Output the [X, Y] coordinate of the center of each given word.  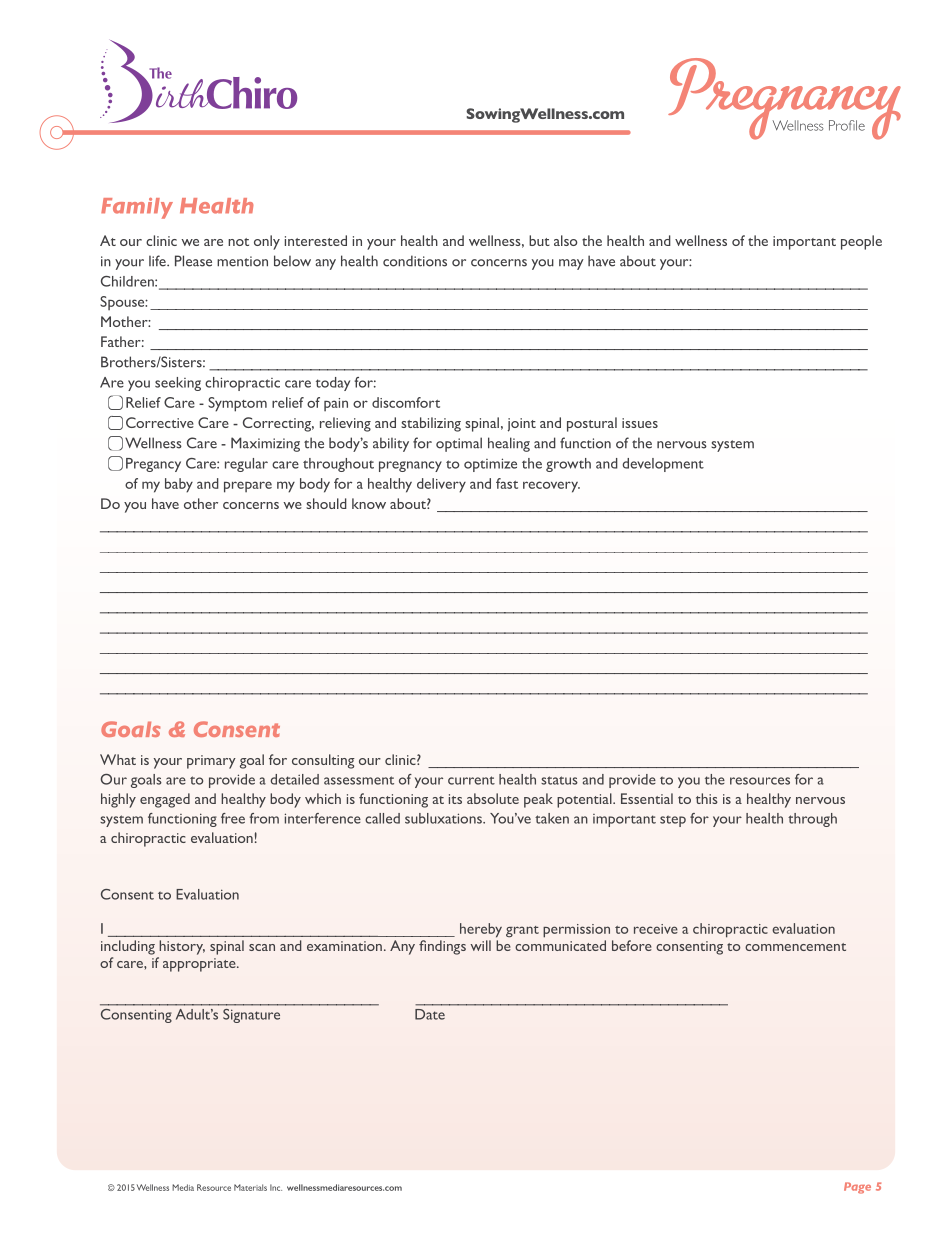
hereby [481, 930]
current [471, 780]
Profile [847, 125]
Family [137, 208]
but [539, 240]
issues [640, 423]
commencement [795, 947]
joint [522, 425]
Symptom [237, 404]
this [707, 798]
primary [211, 762]
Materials [250, 1187]
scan [262, 947]
